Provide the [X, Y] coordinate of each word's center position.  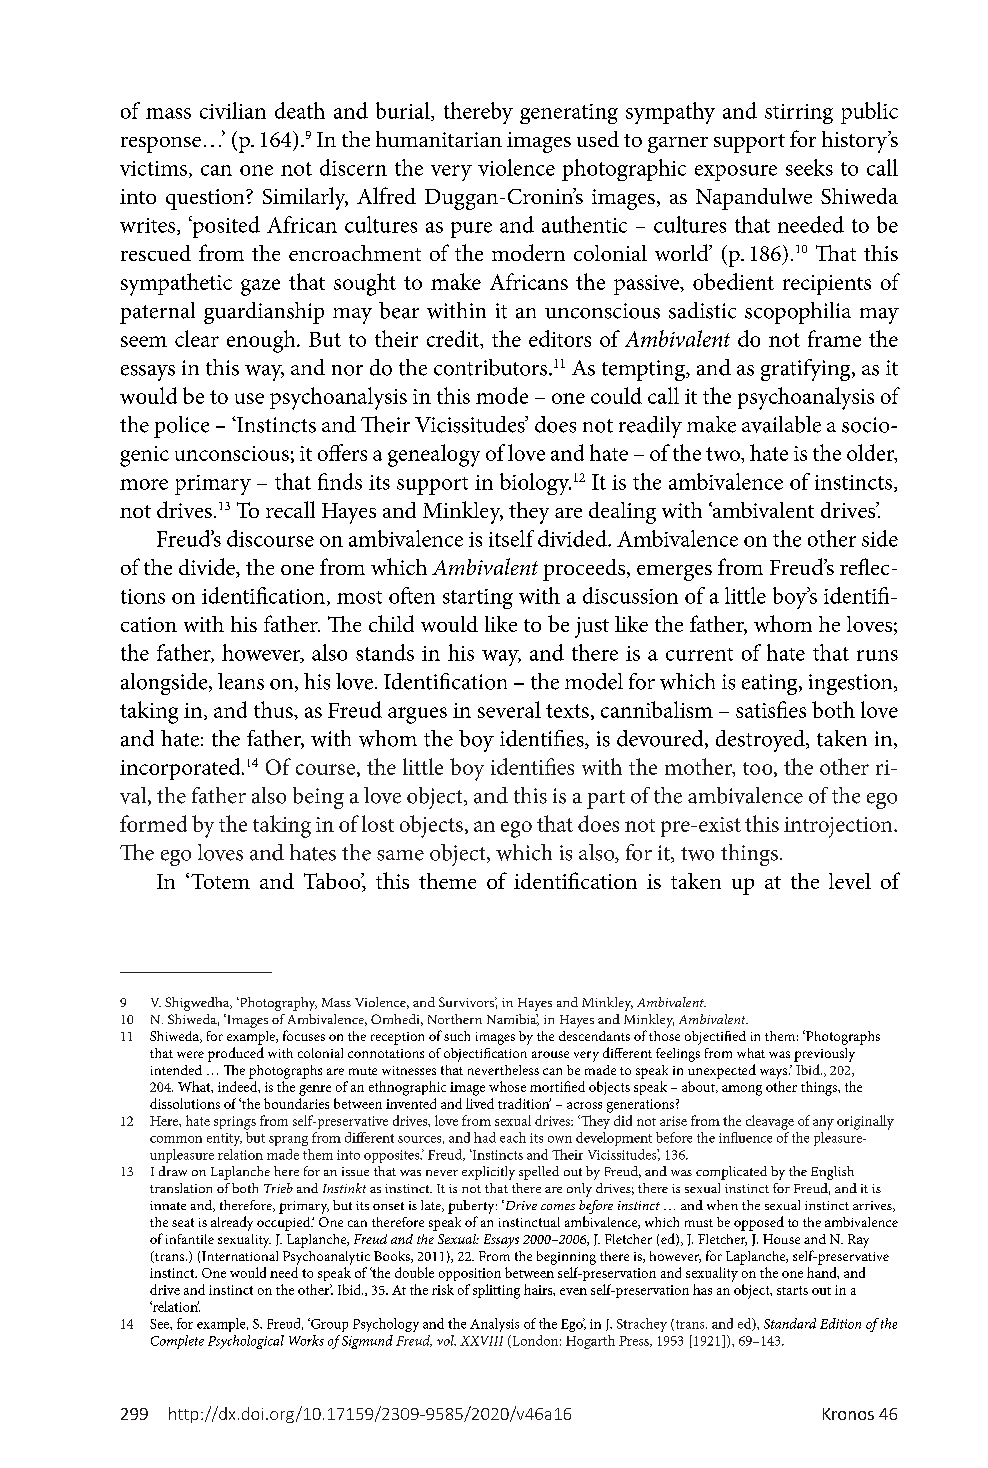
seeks [809, 167]
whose [507, 1086]
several [509, 709]
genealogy [434, 455]
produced [236, 1054]
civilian [233, 110]
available [781, 424]
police [181, 427]
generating [569, 114]
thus [274, 709]
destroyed [761, 741]
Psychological [246, 1342]
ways [775, 1073]
